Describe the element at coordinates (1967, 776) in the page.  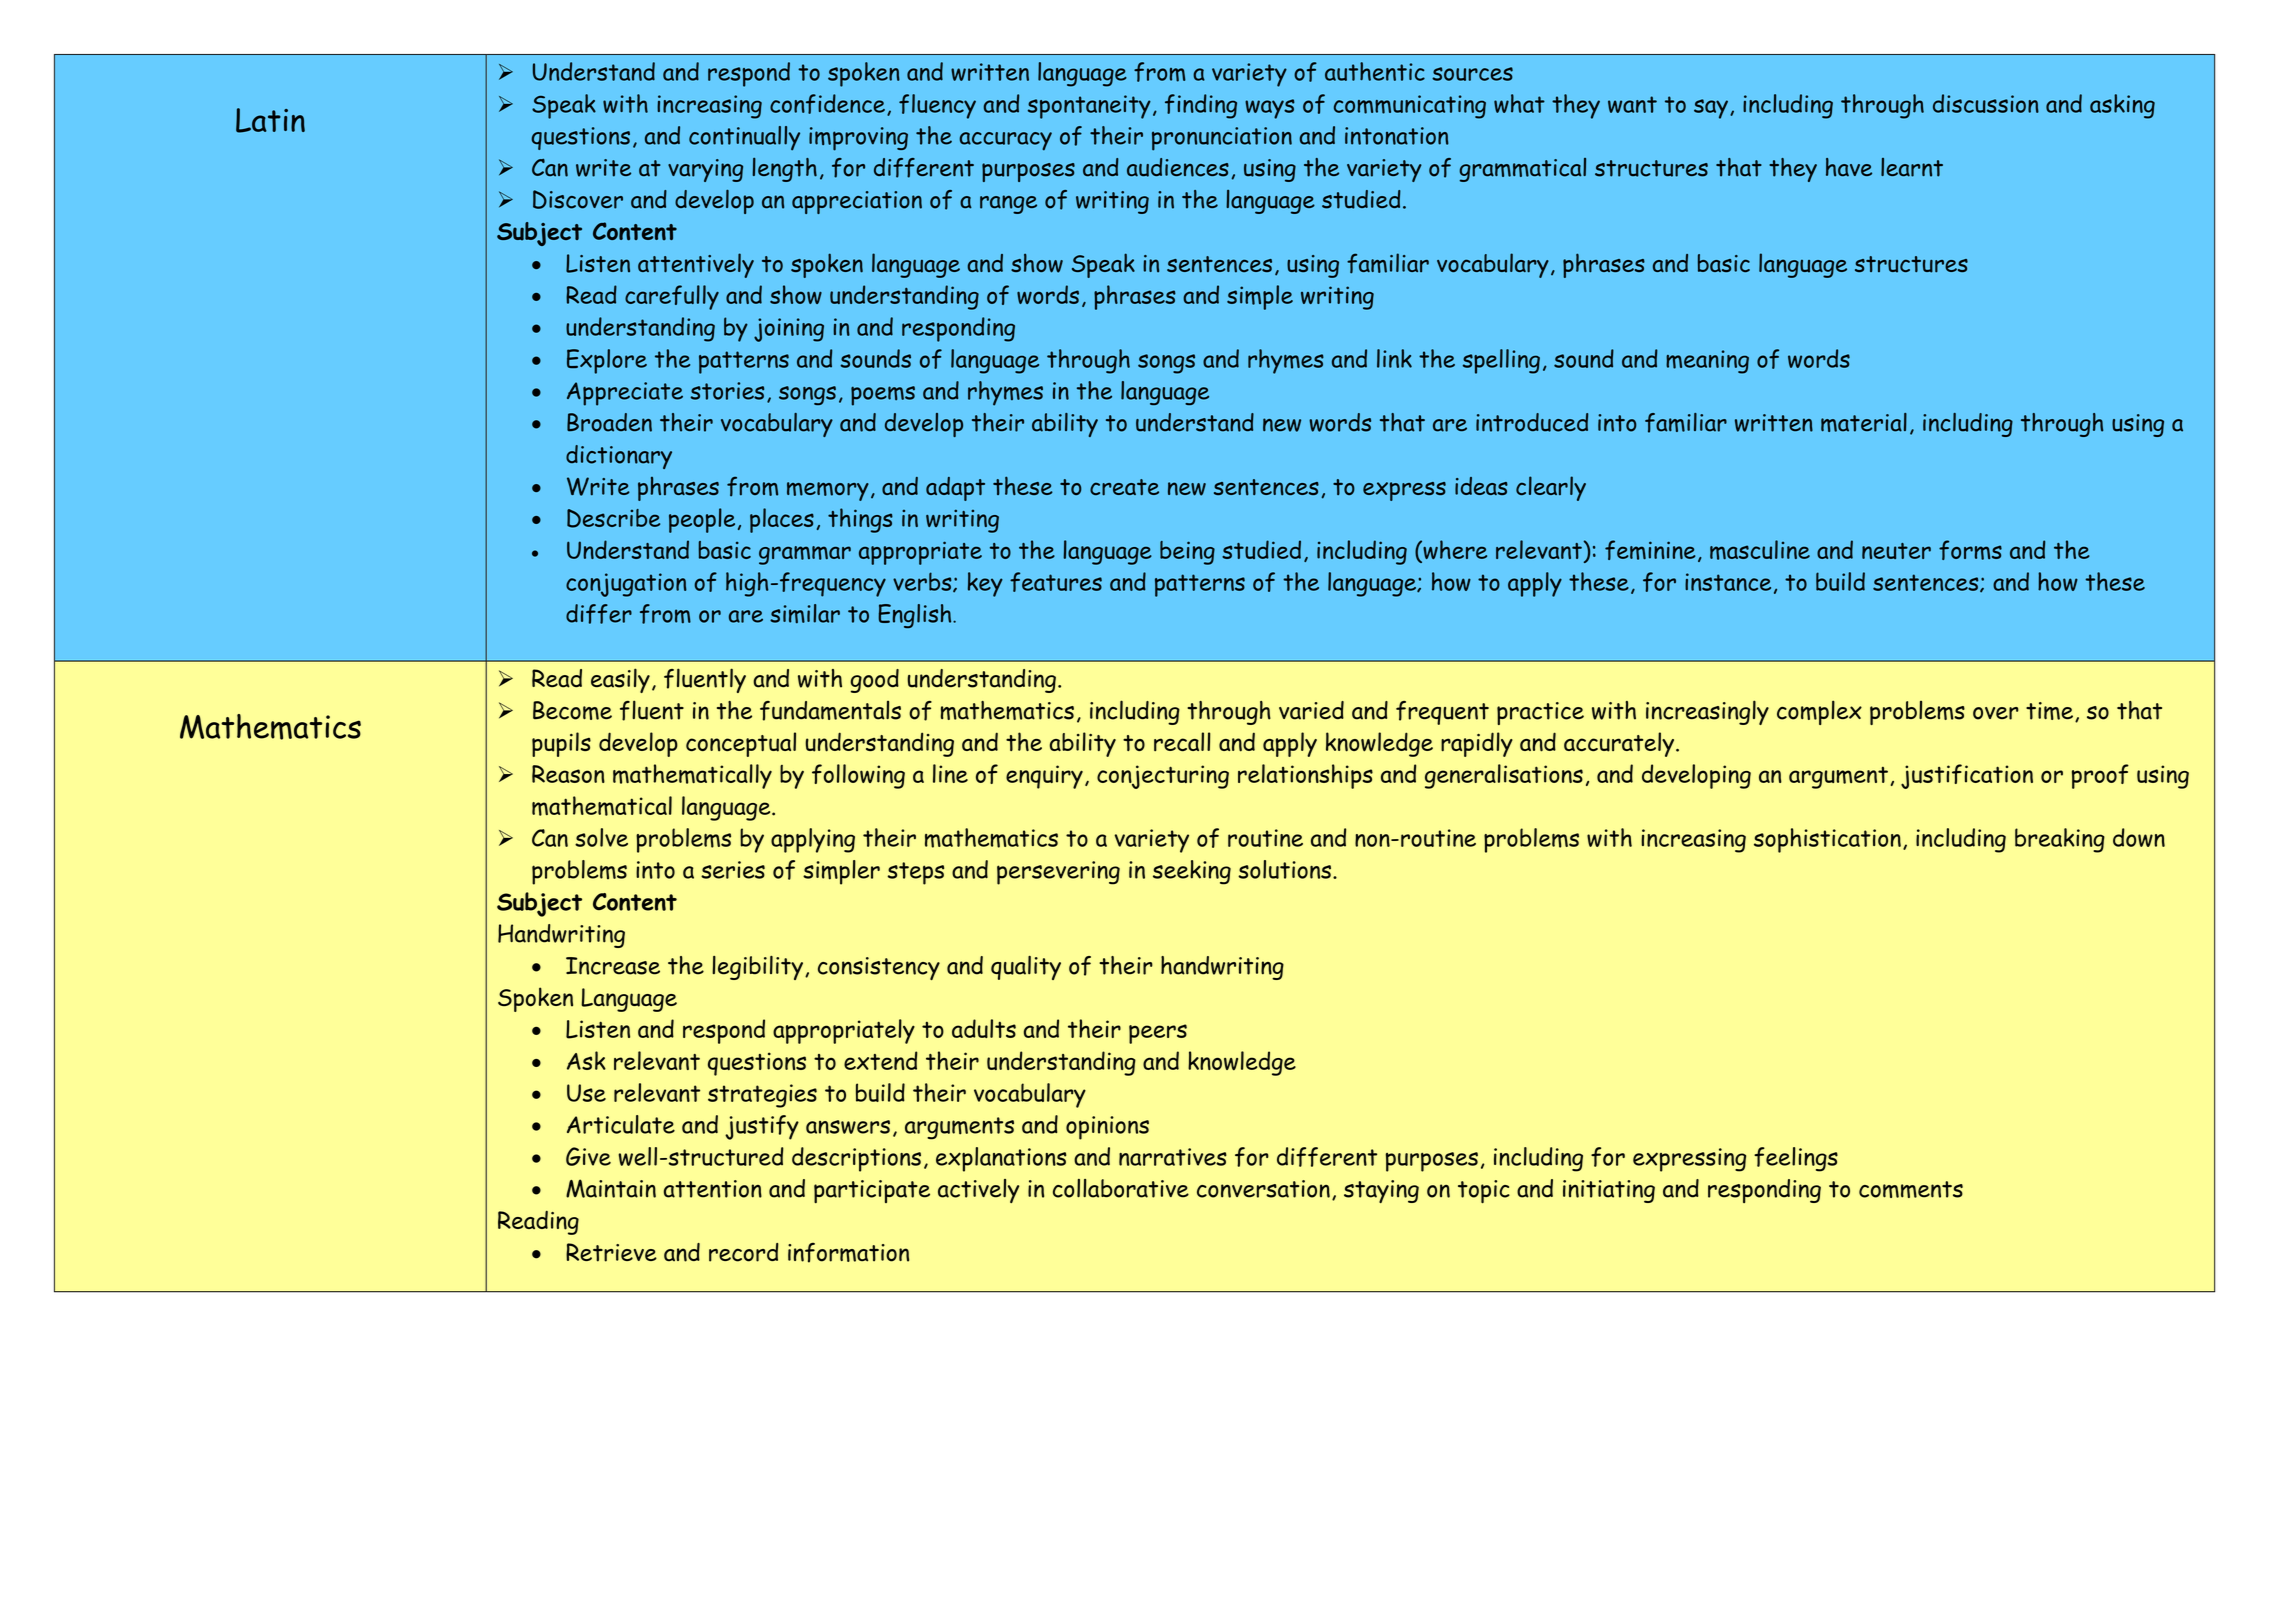
I see `justification` at that location.
